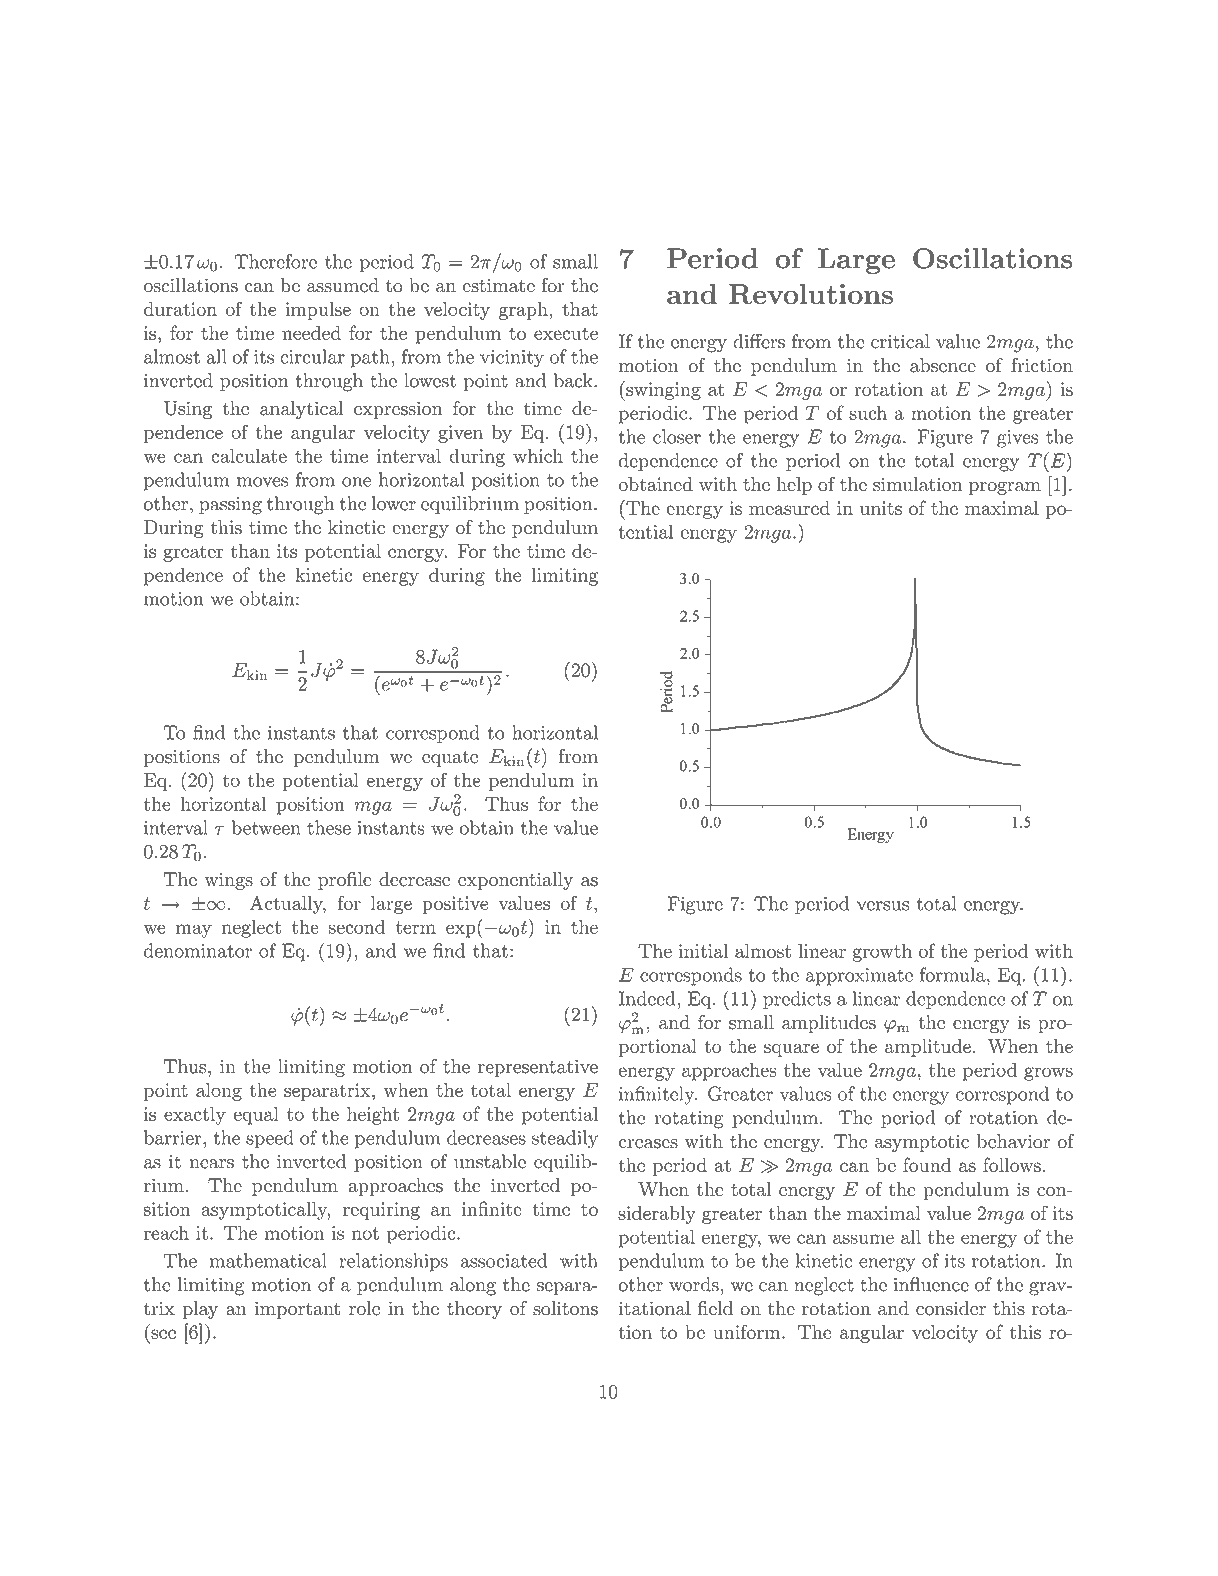  I want to click on important, so click(297, 1310).
